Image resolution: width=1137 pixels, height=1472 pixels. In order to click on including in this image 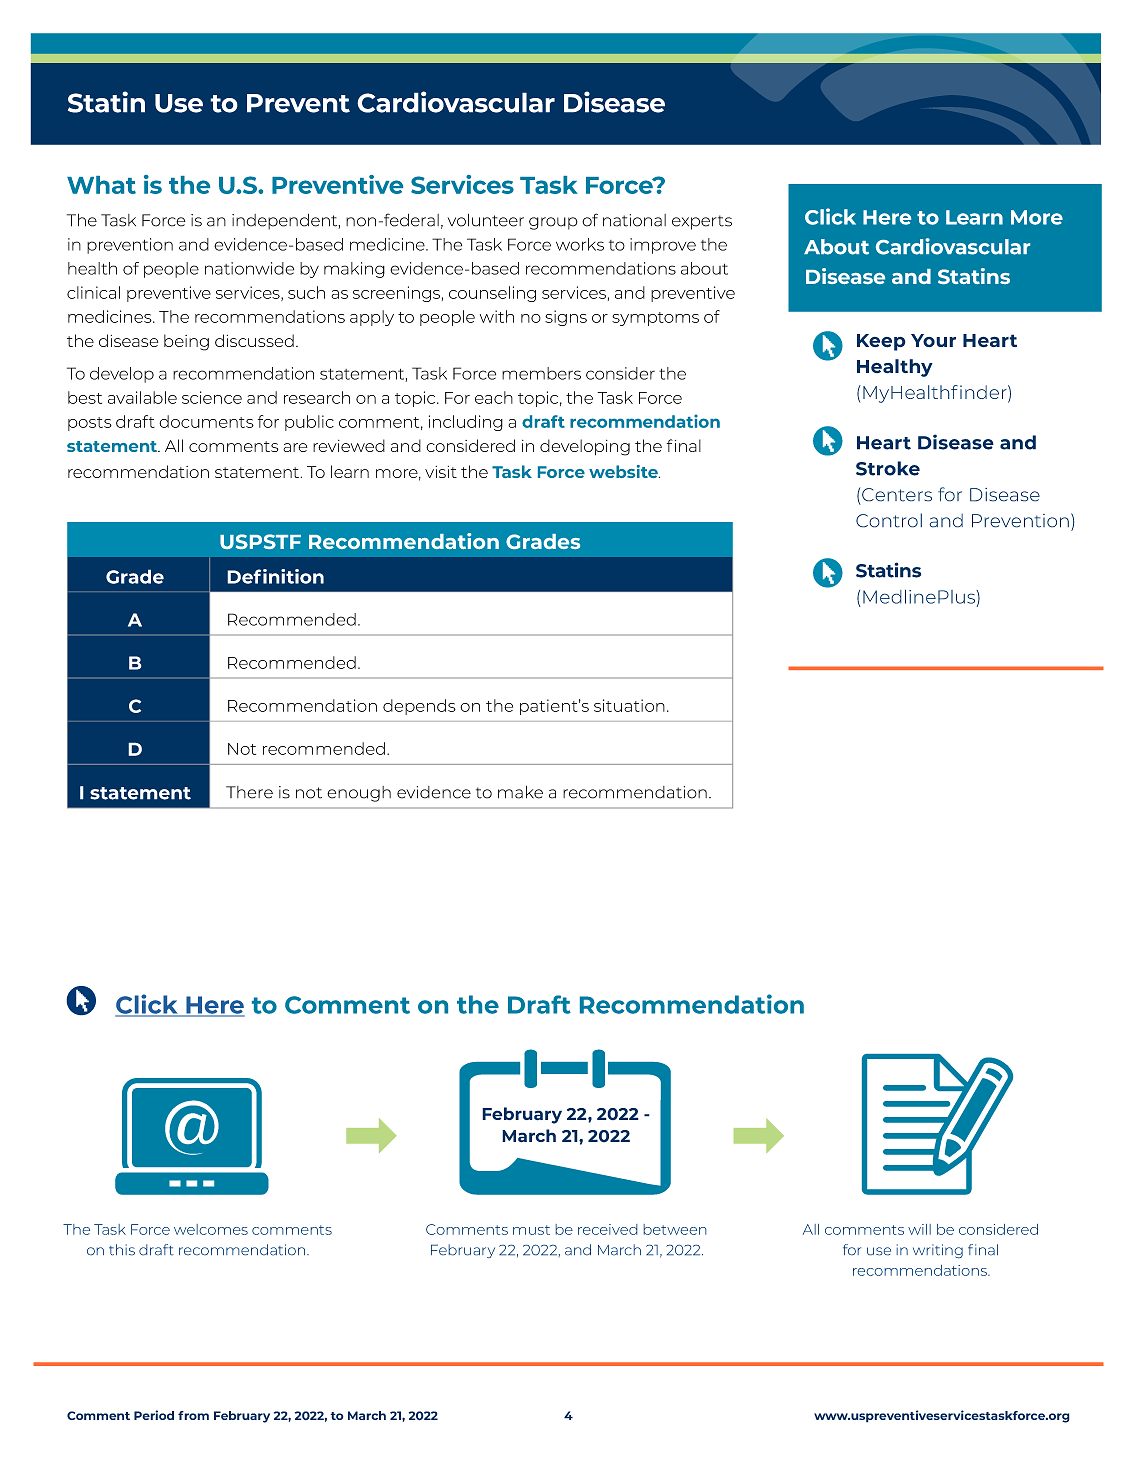, I will do `click(466, 423)`.
